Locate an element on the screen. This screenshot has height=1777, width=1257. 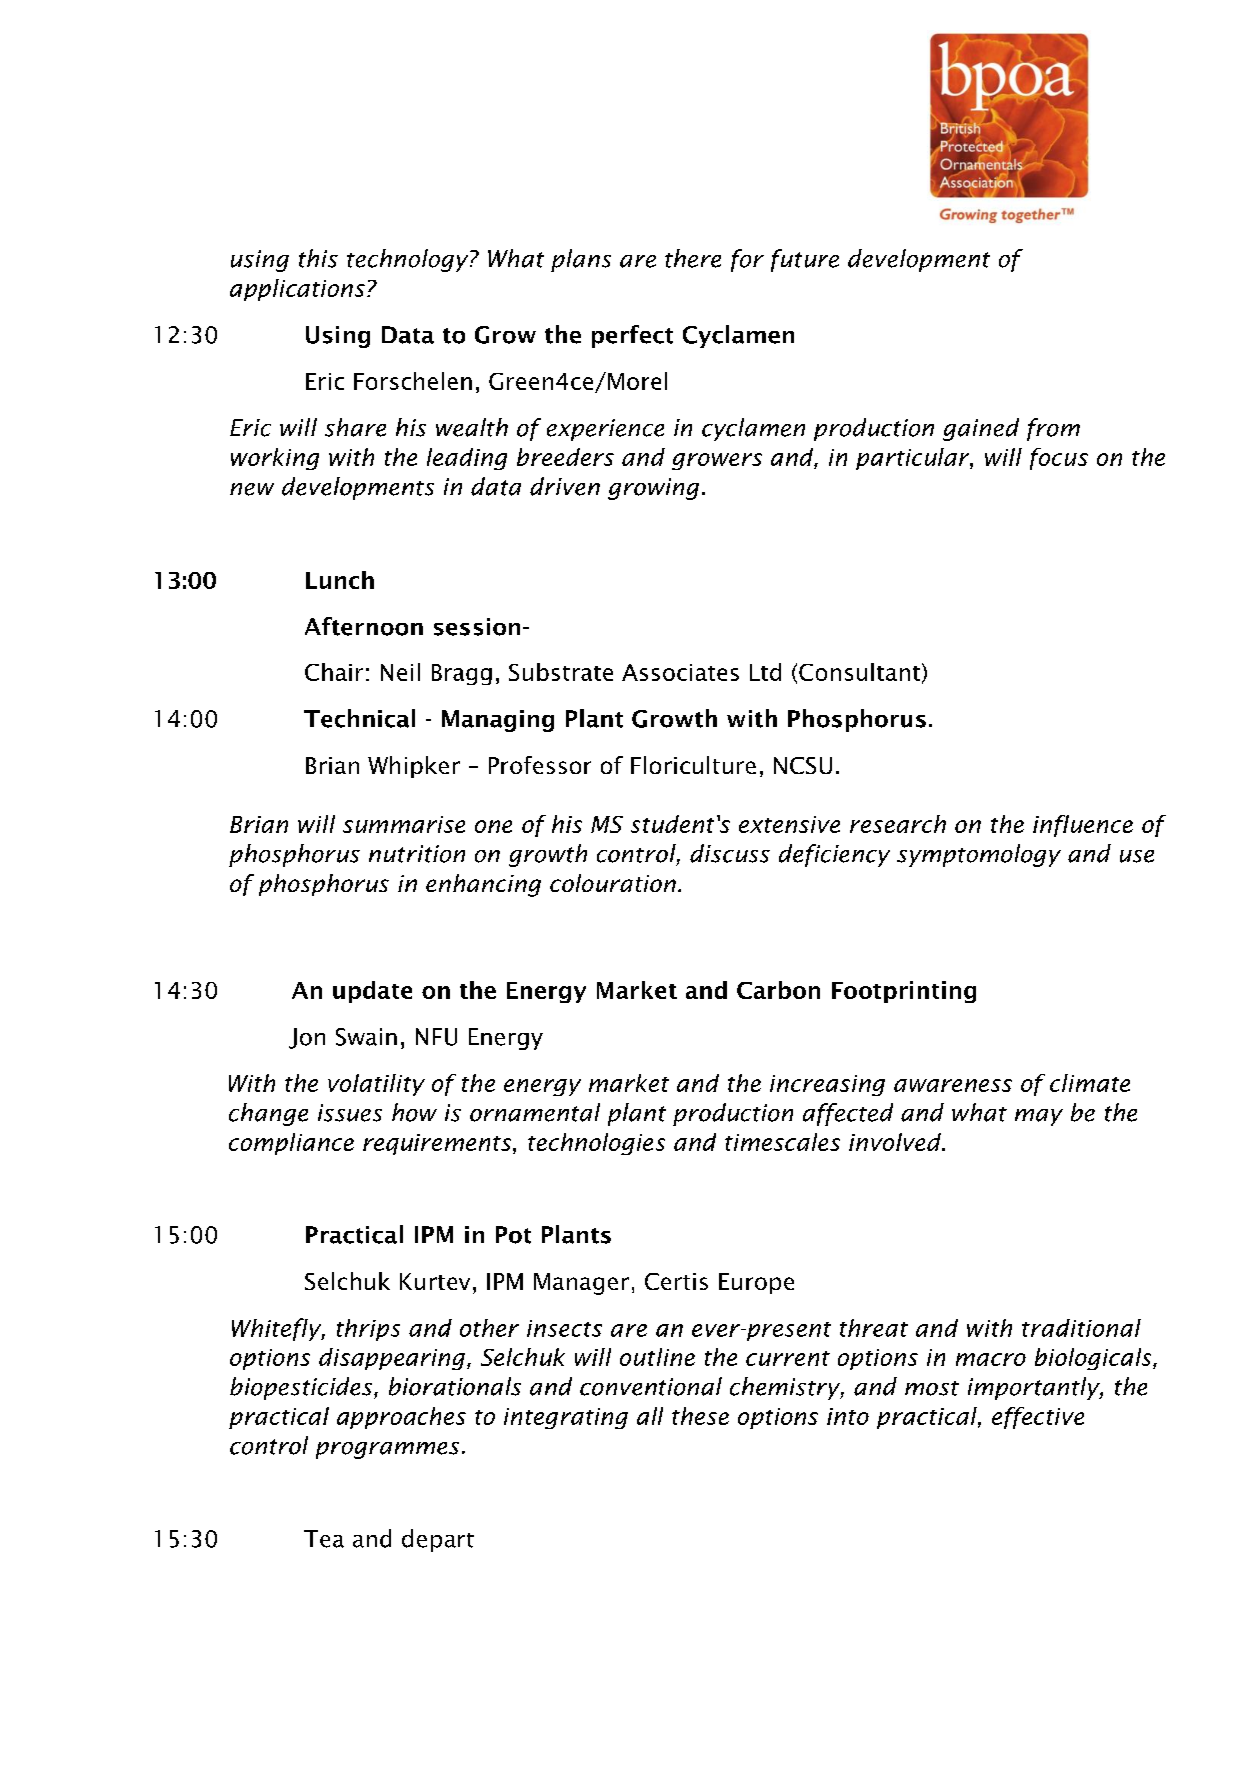
discuss is located at coordinates (730, 853).
